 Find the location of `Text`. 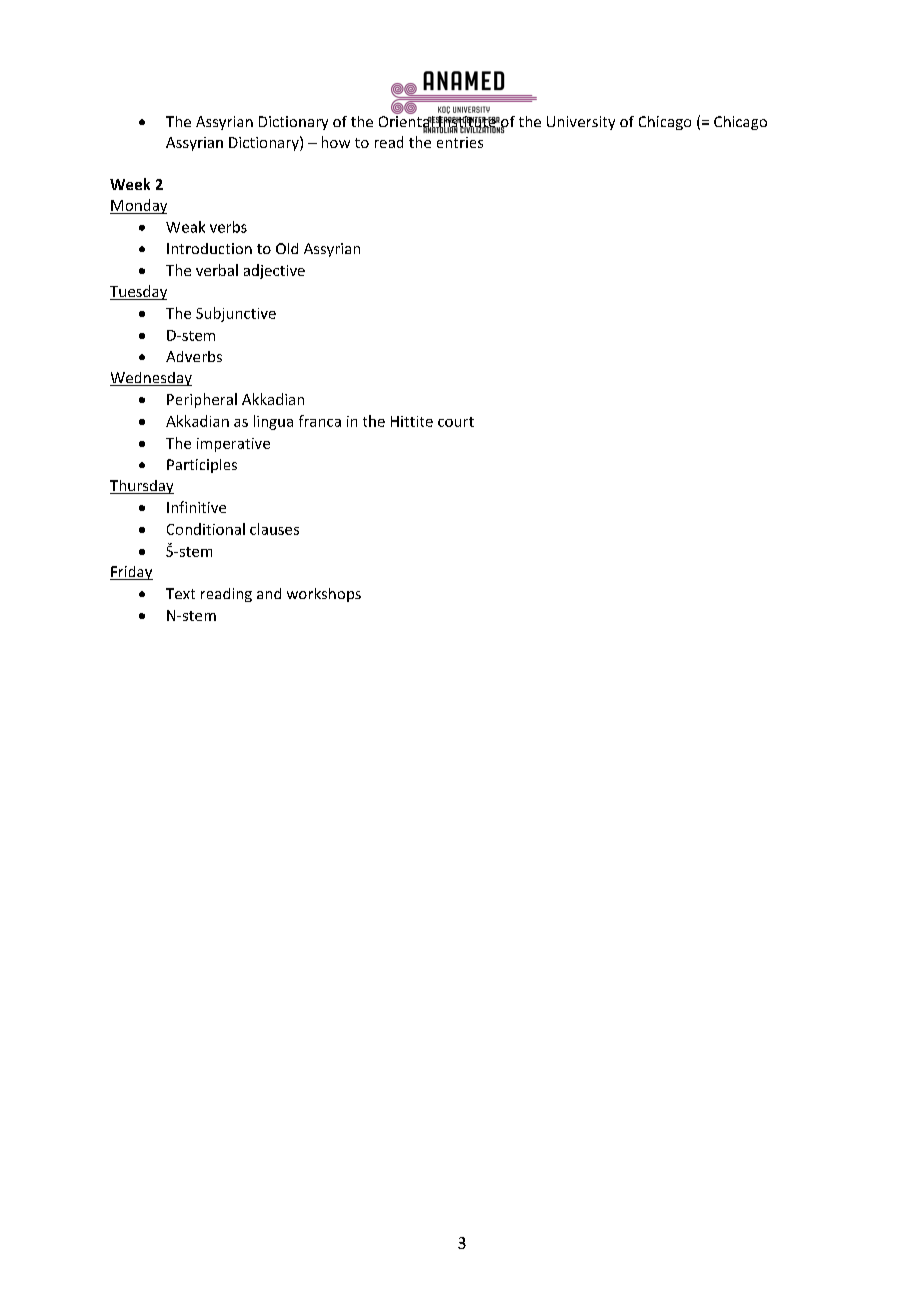

Text is located at coordinates (180, 593).
